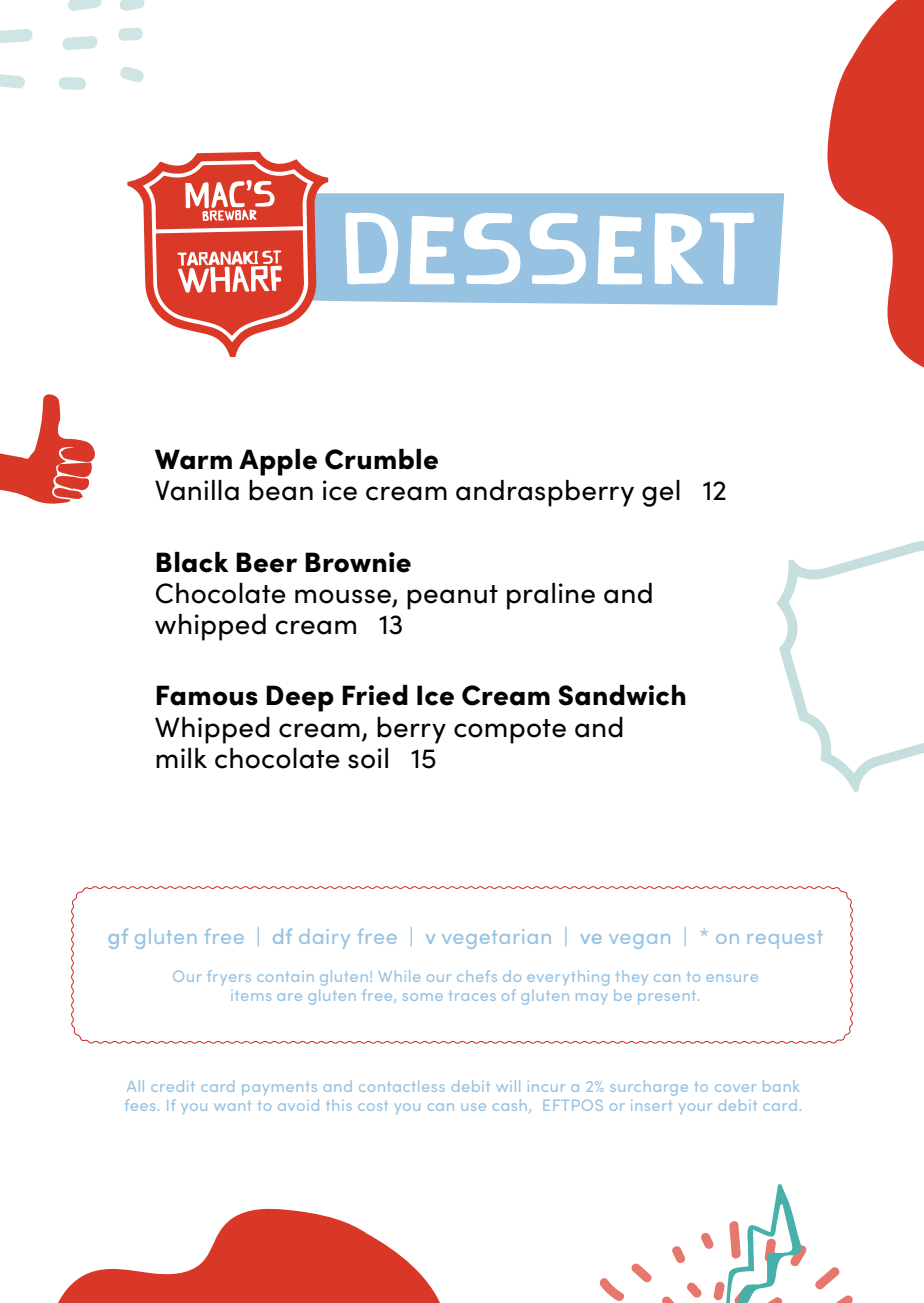  What do you see at coordinates (381, 459) in the image?
I see `Crumble` at bounding box center [381, 459].
